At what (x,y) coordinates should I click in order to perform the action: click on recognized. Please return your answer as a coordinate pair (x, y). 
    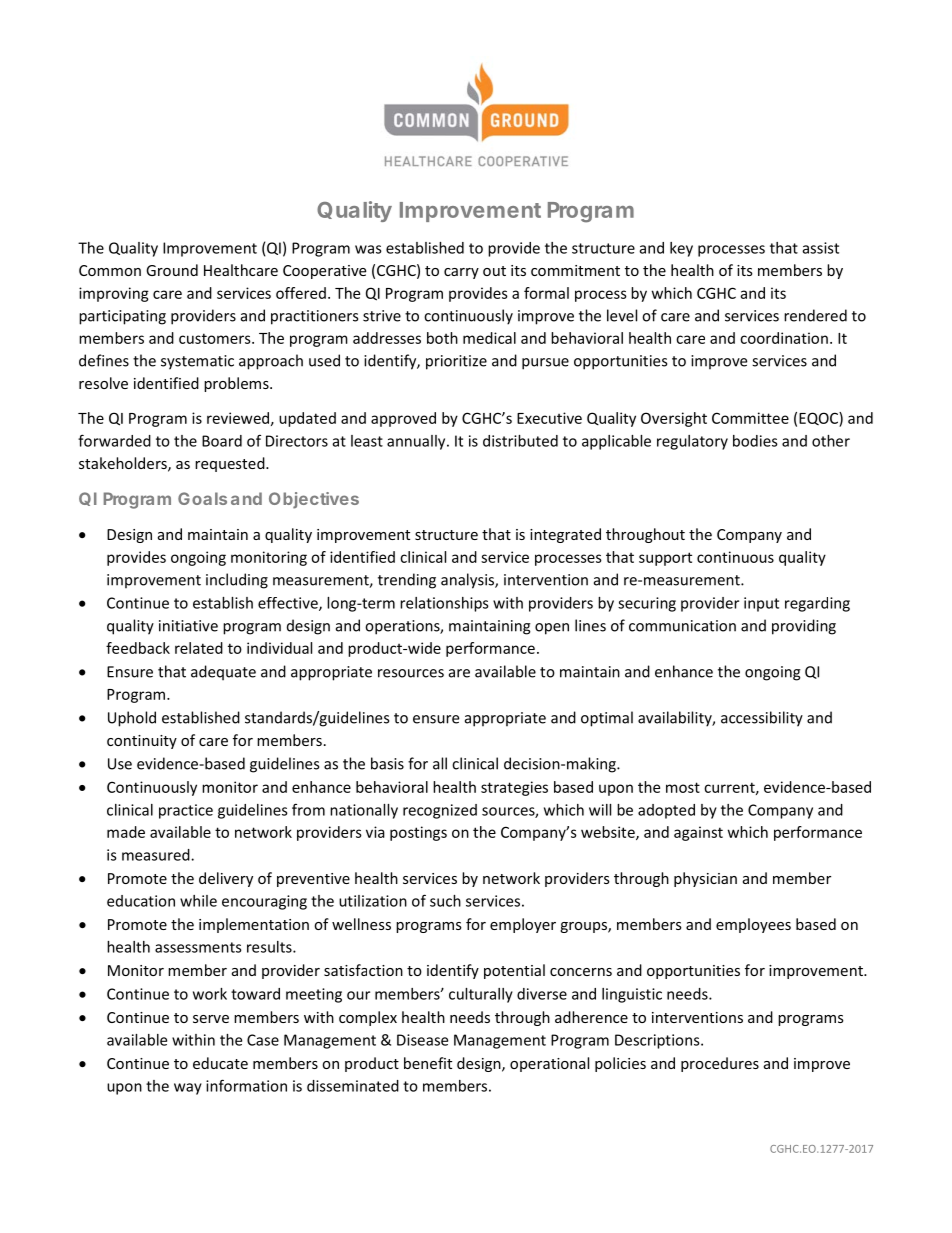
    Looking at the image, I should click on (440, 811).
